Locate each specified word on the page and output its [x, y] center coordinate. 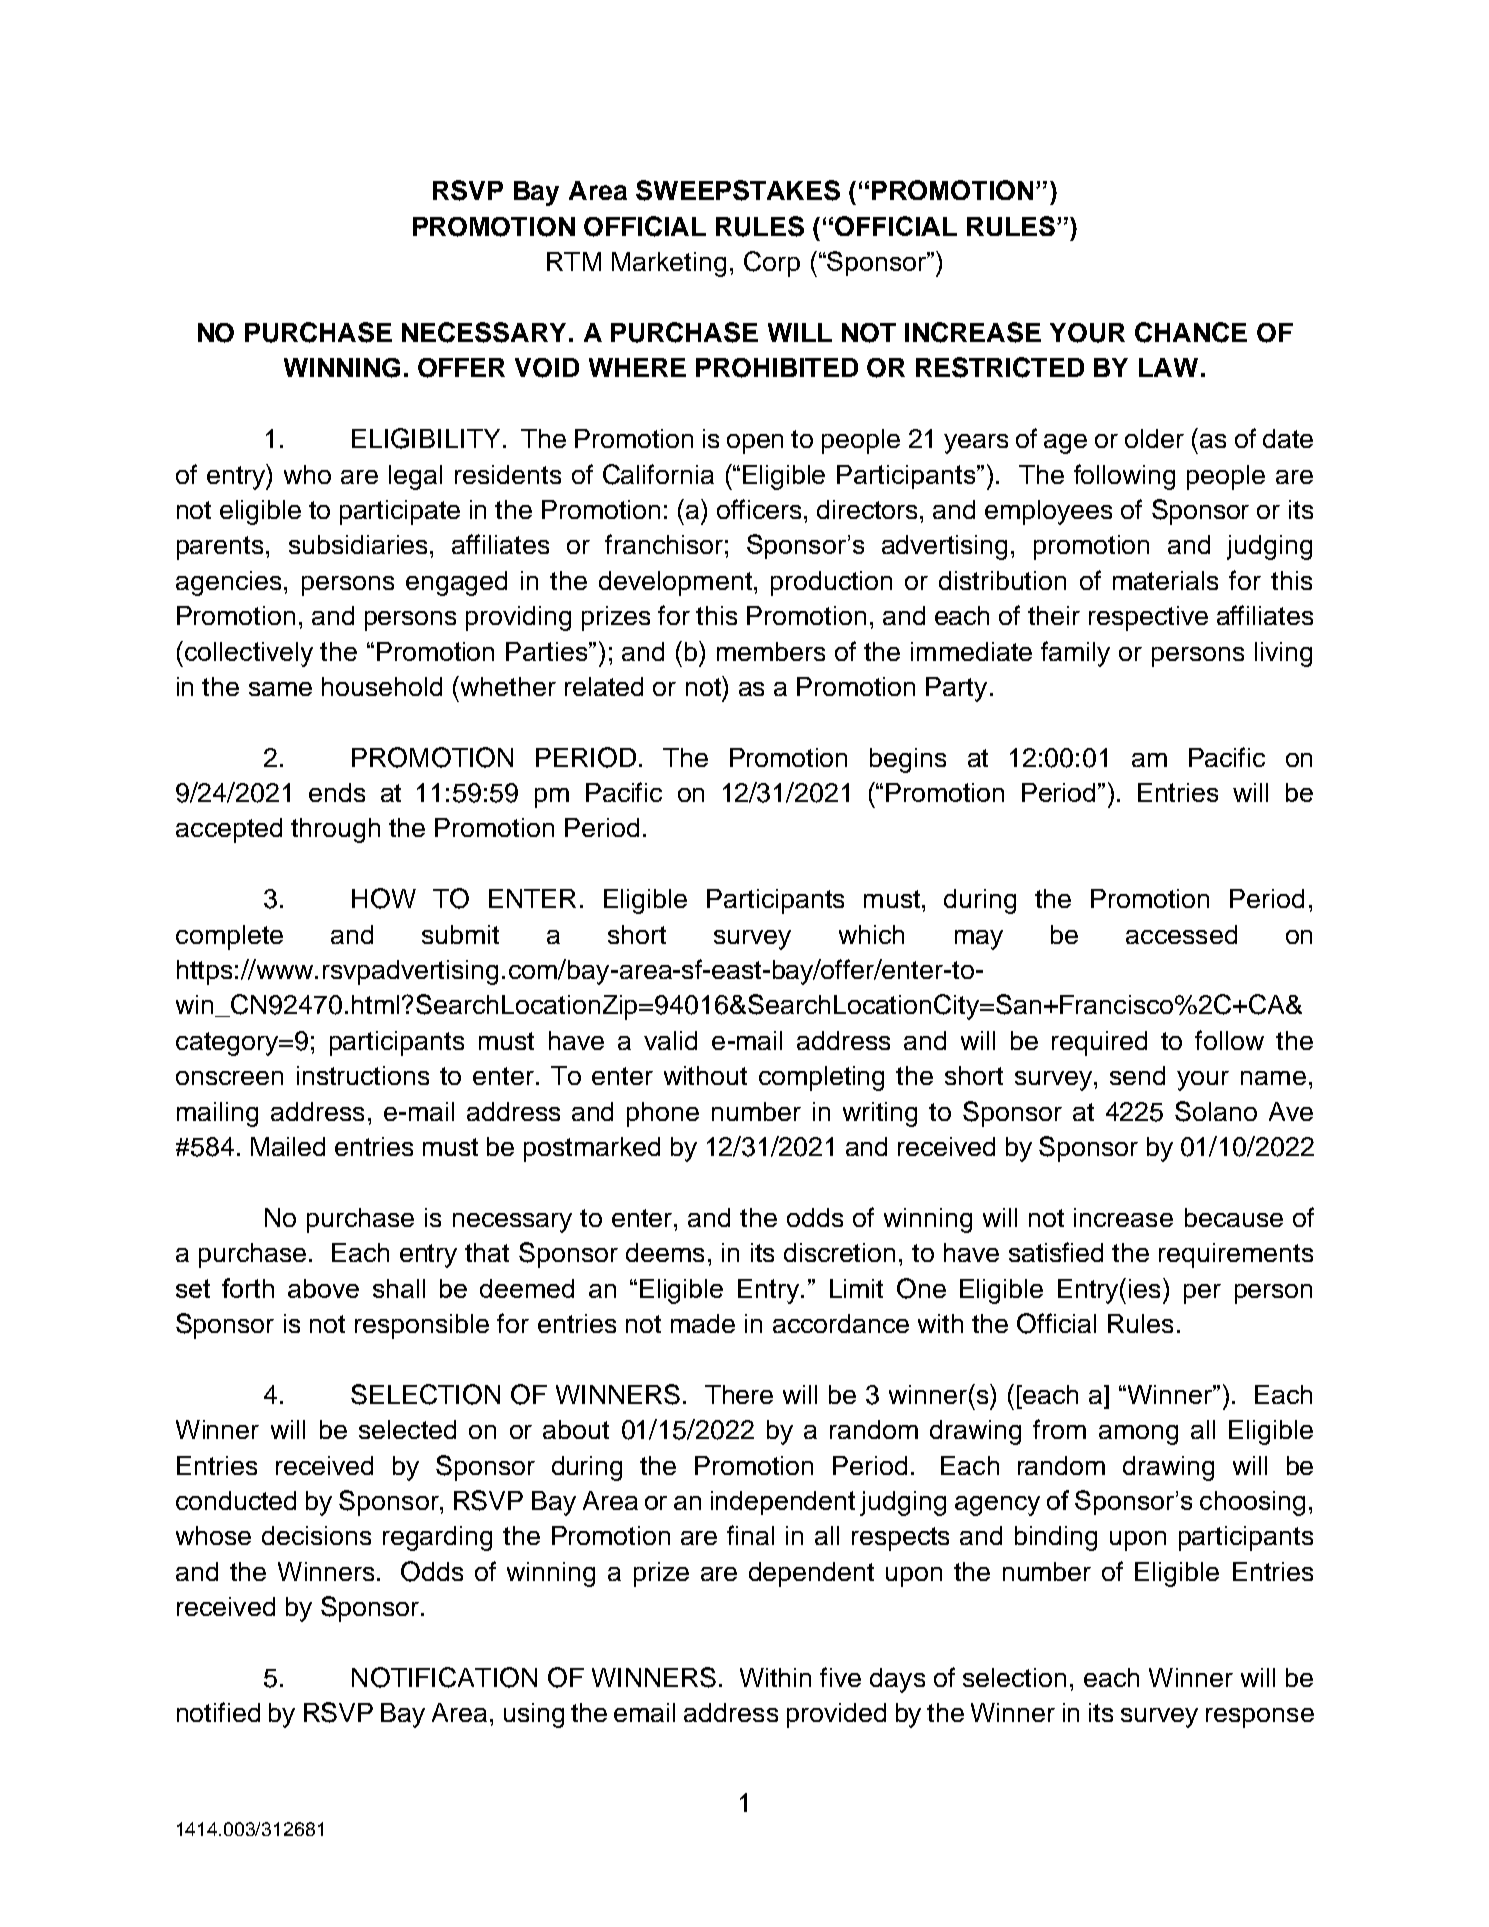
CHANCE [1191, 332]
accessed [1181, 934]
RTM [574, 261]
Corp [772, 264]
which [871, 934]
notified [218, 1712]
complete [229, 937]
